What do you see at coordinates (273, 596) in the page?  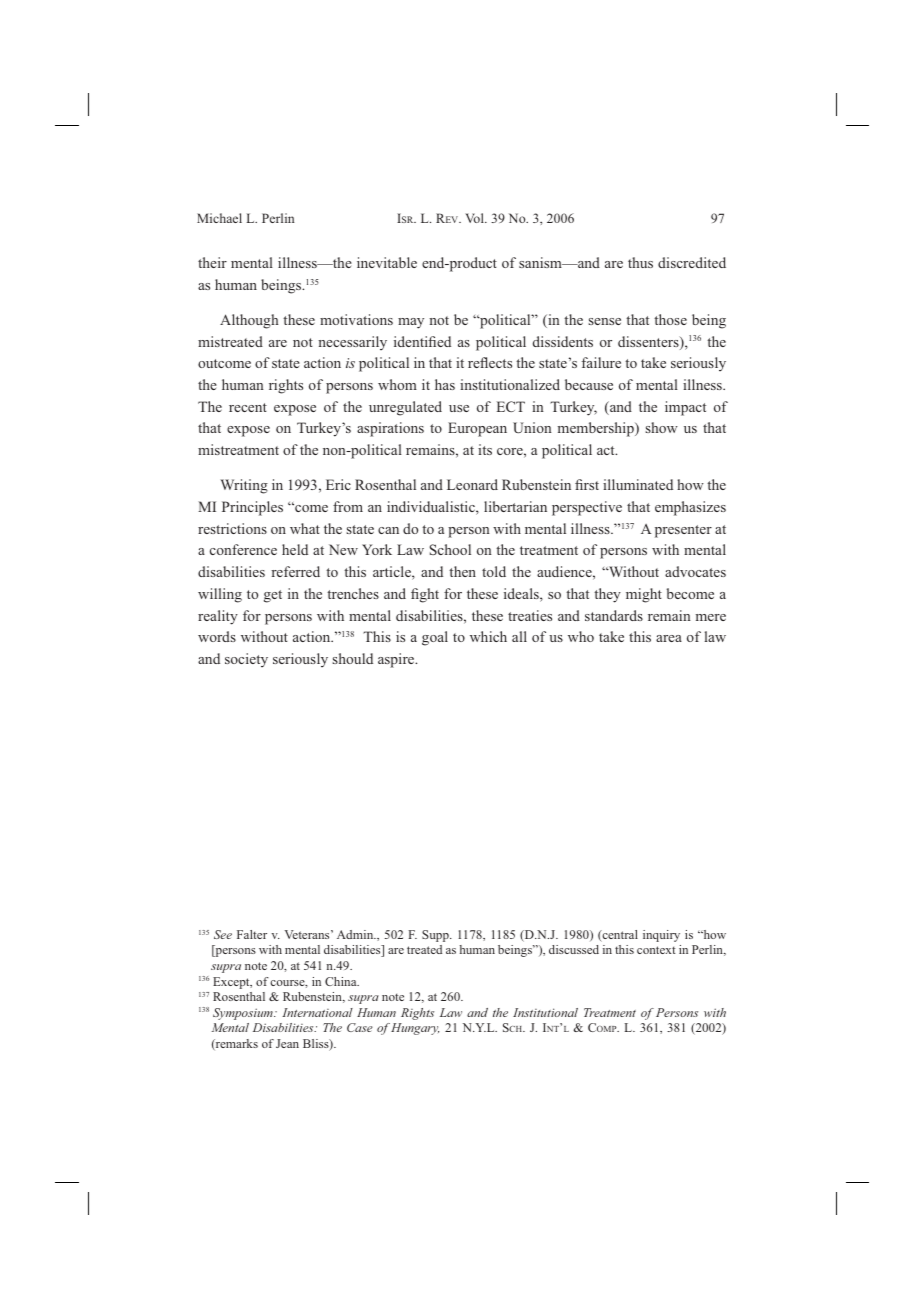 I see `get` at bounding box center [273, 596].
